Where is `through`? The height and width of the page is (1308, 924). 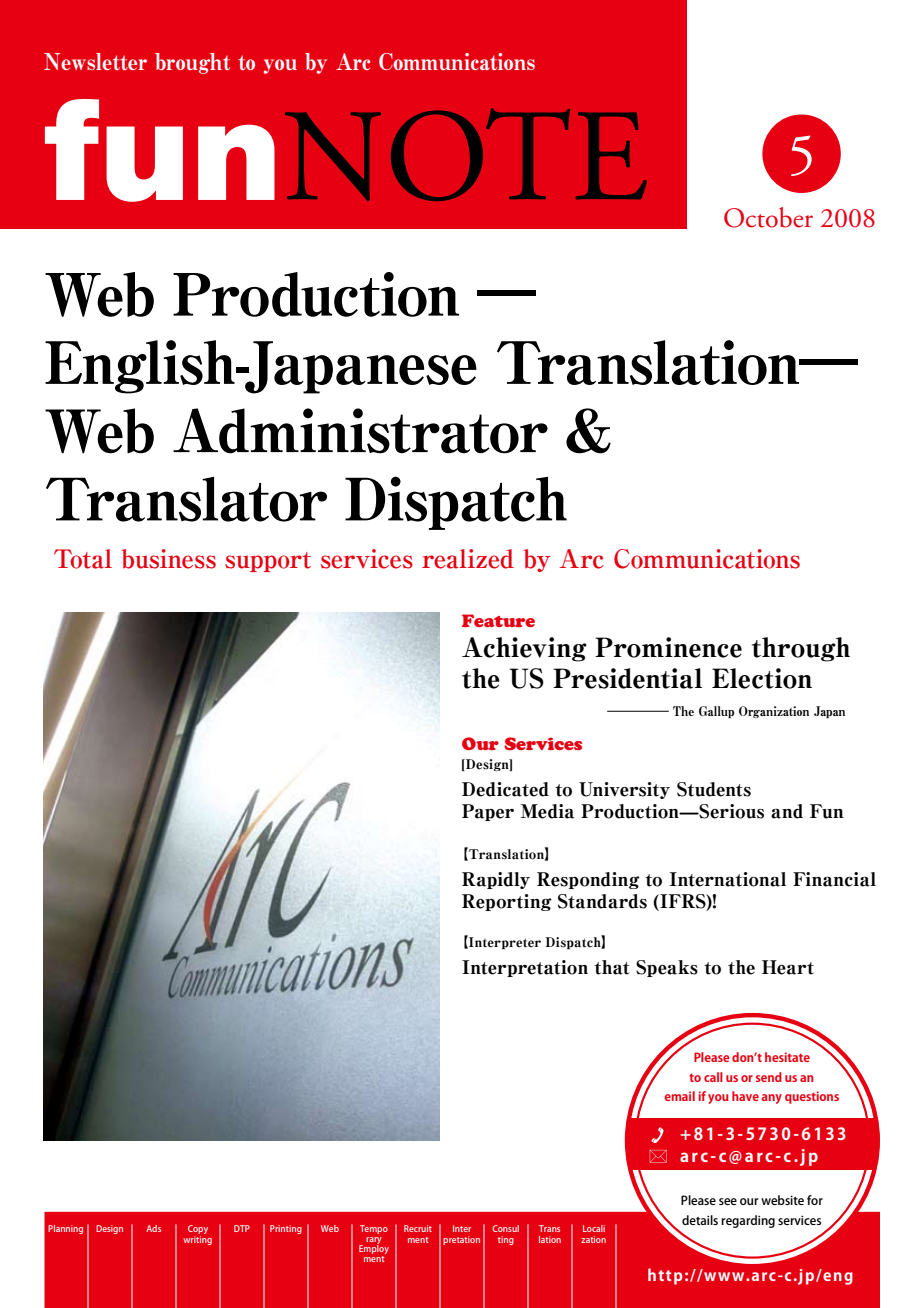
through is located at coordinates (801, 649).
